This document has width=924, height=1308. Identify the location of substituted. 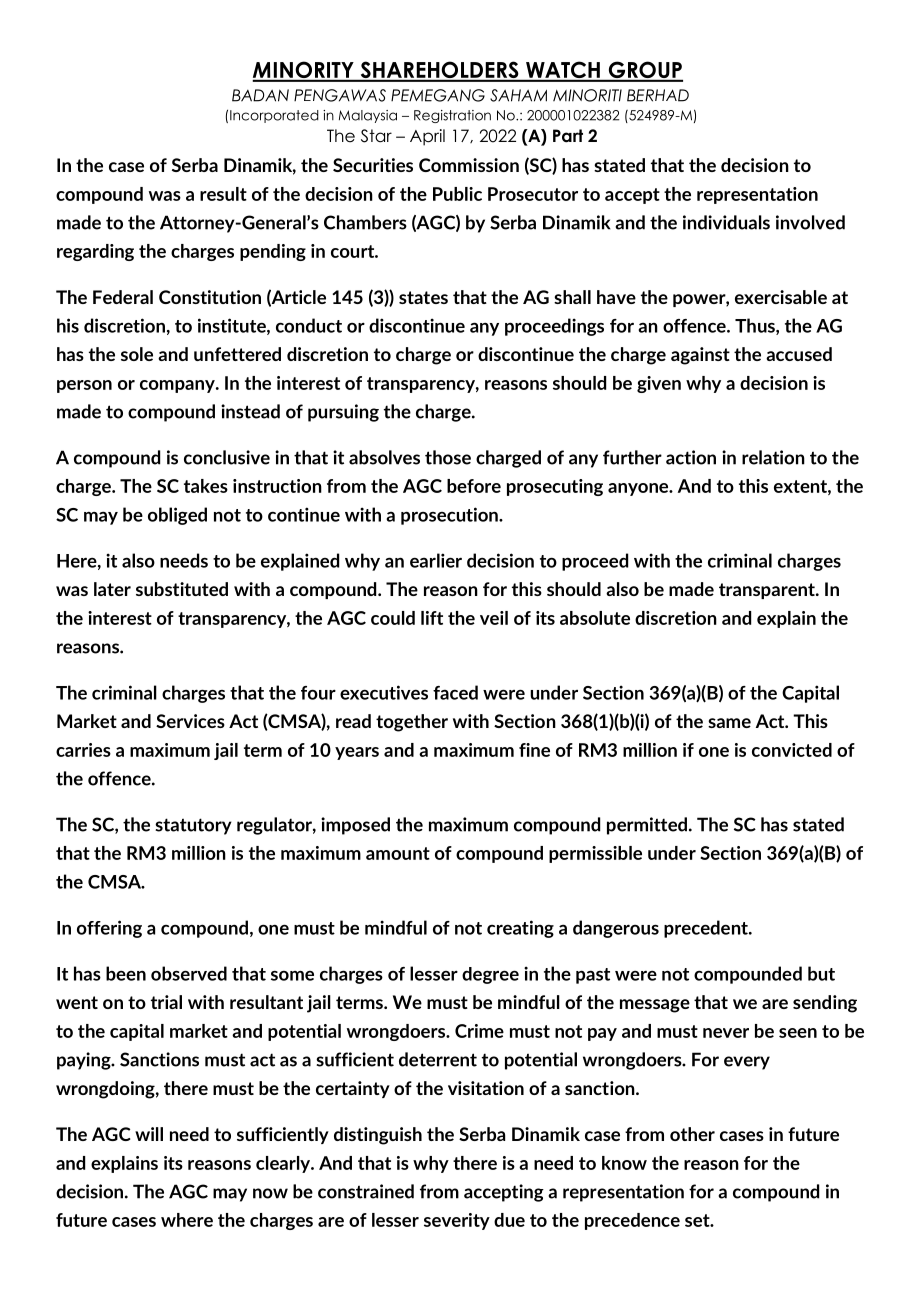
(182, 589).
